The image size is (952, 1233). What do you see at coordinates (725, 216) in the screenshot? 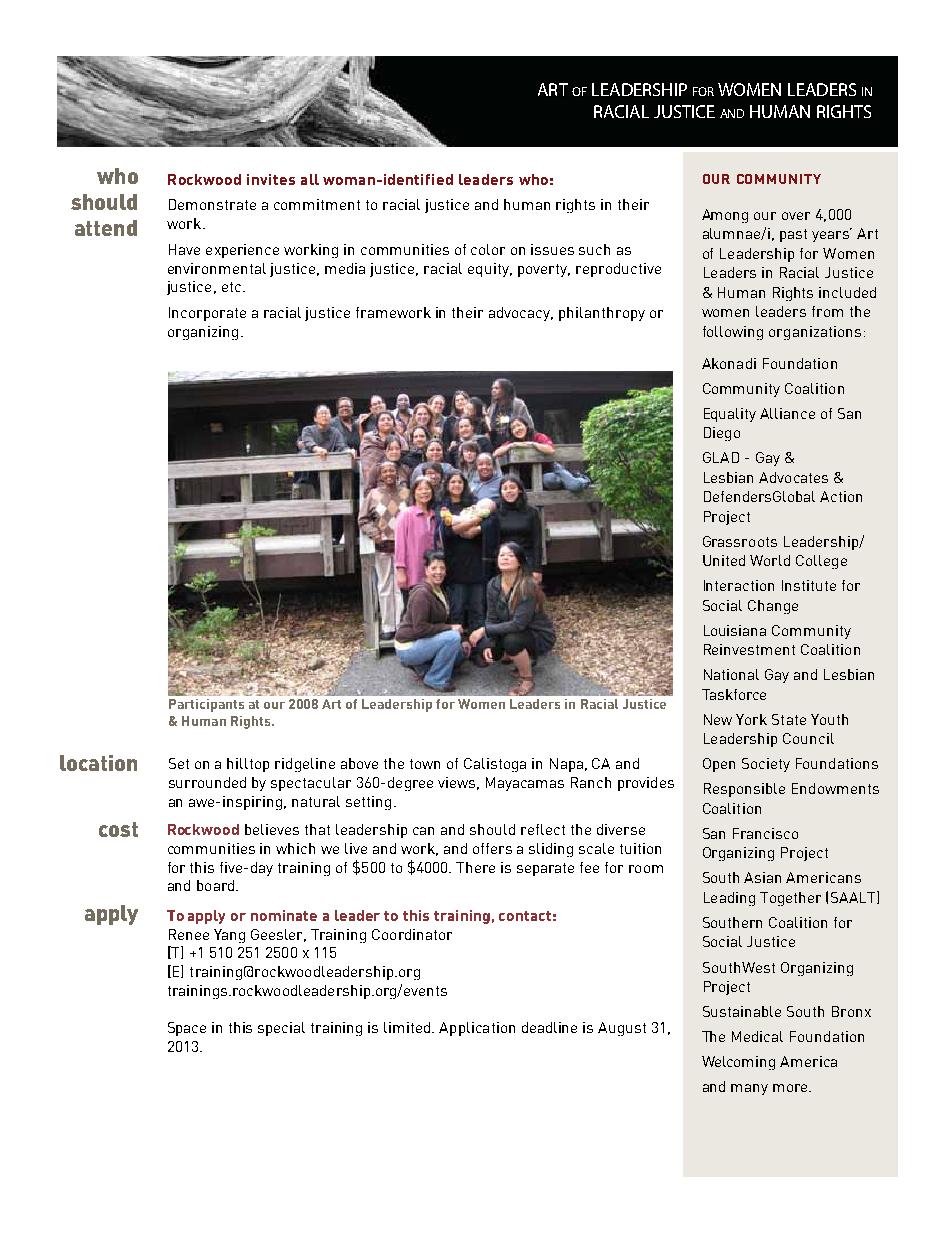
I see `Among` at bounding box center [725, 216].
